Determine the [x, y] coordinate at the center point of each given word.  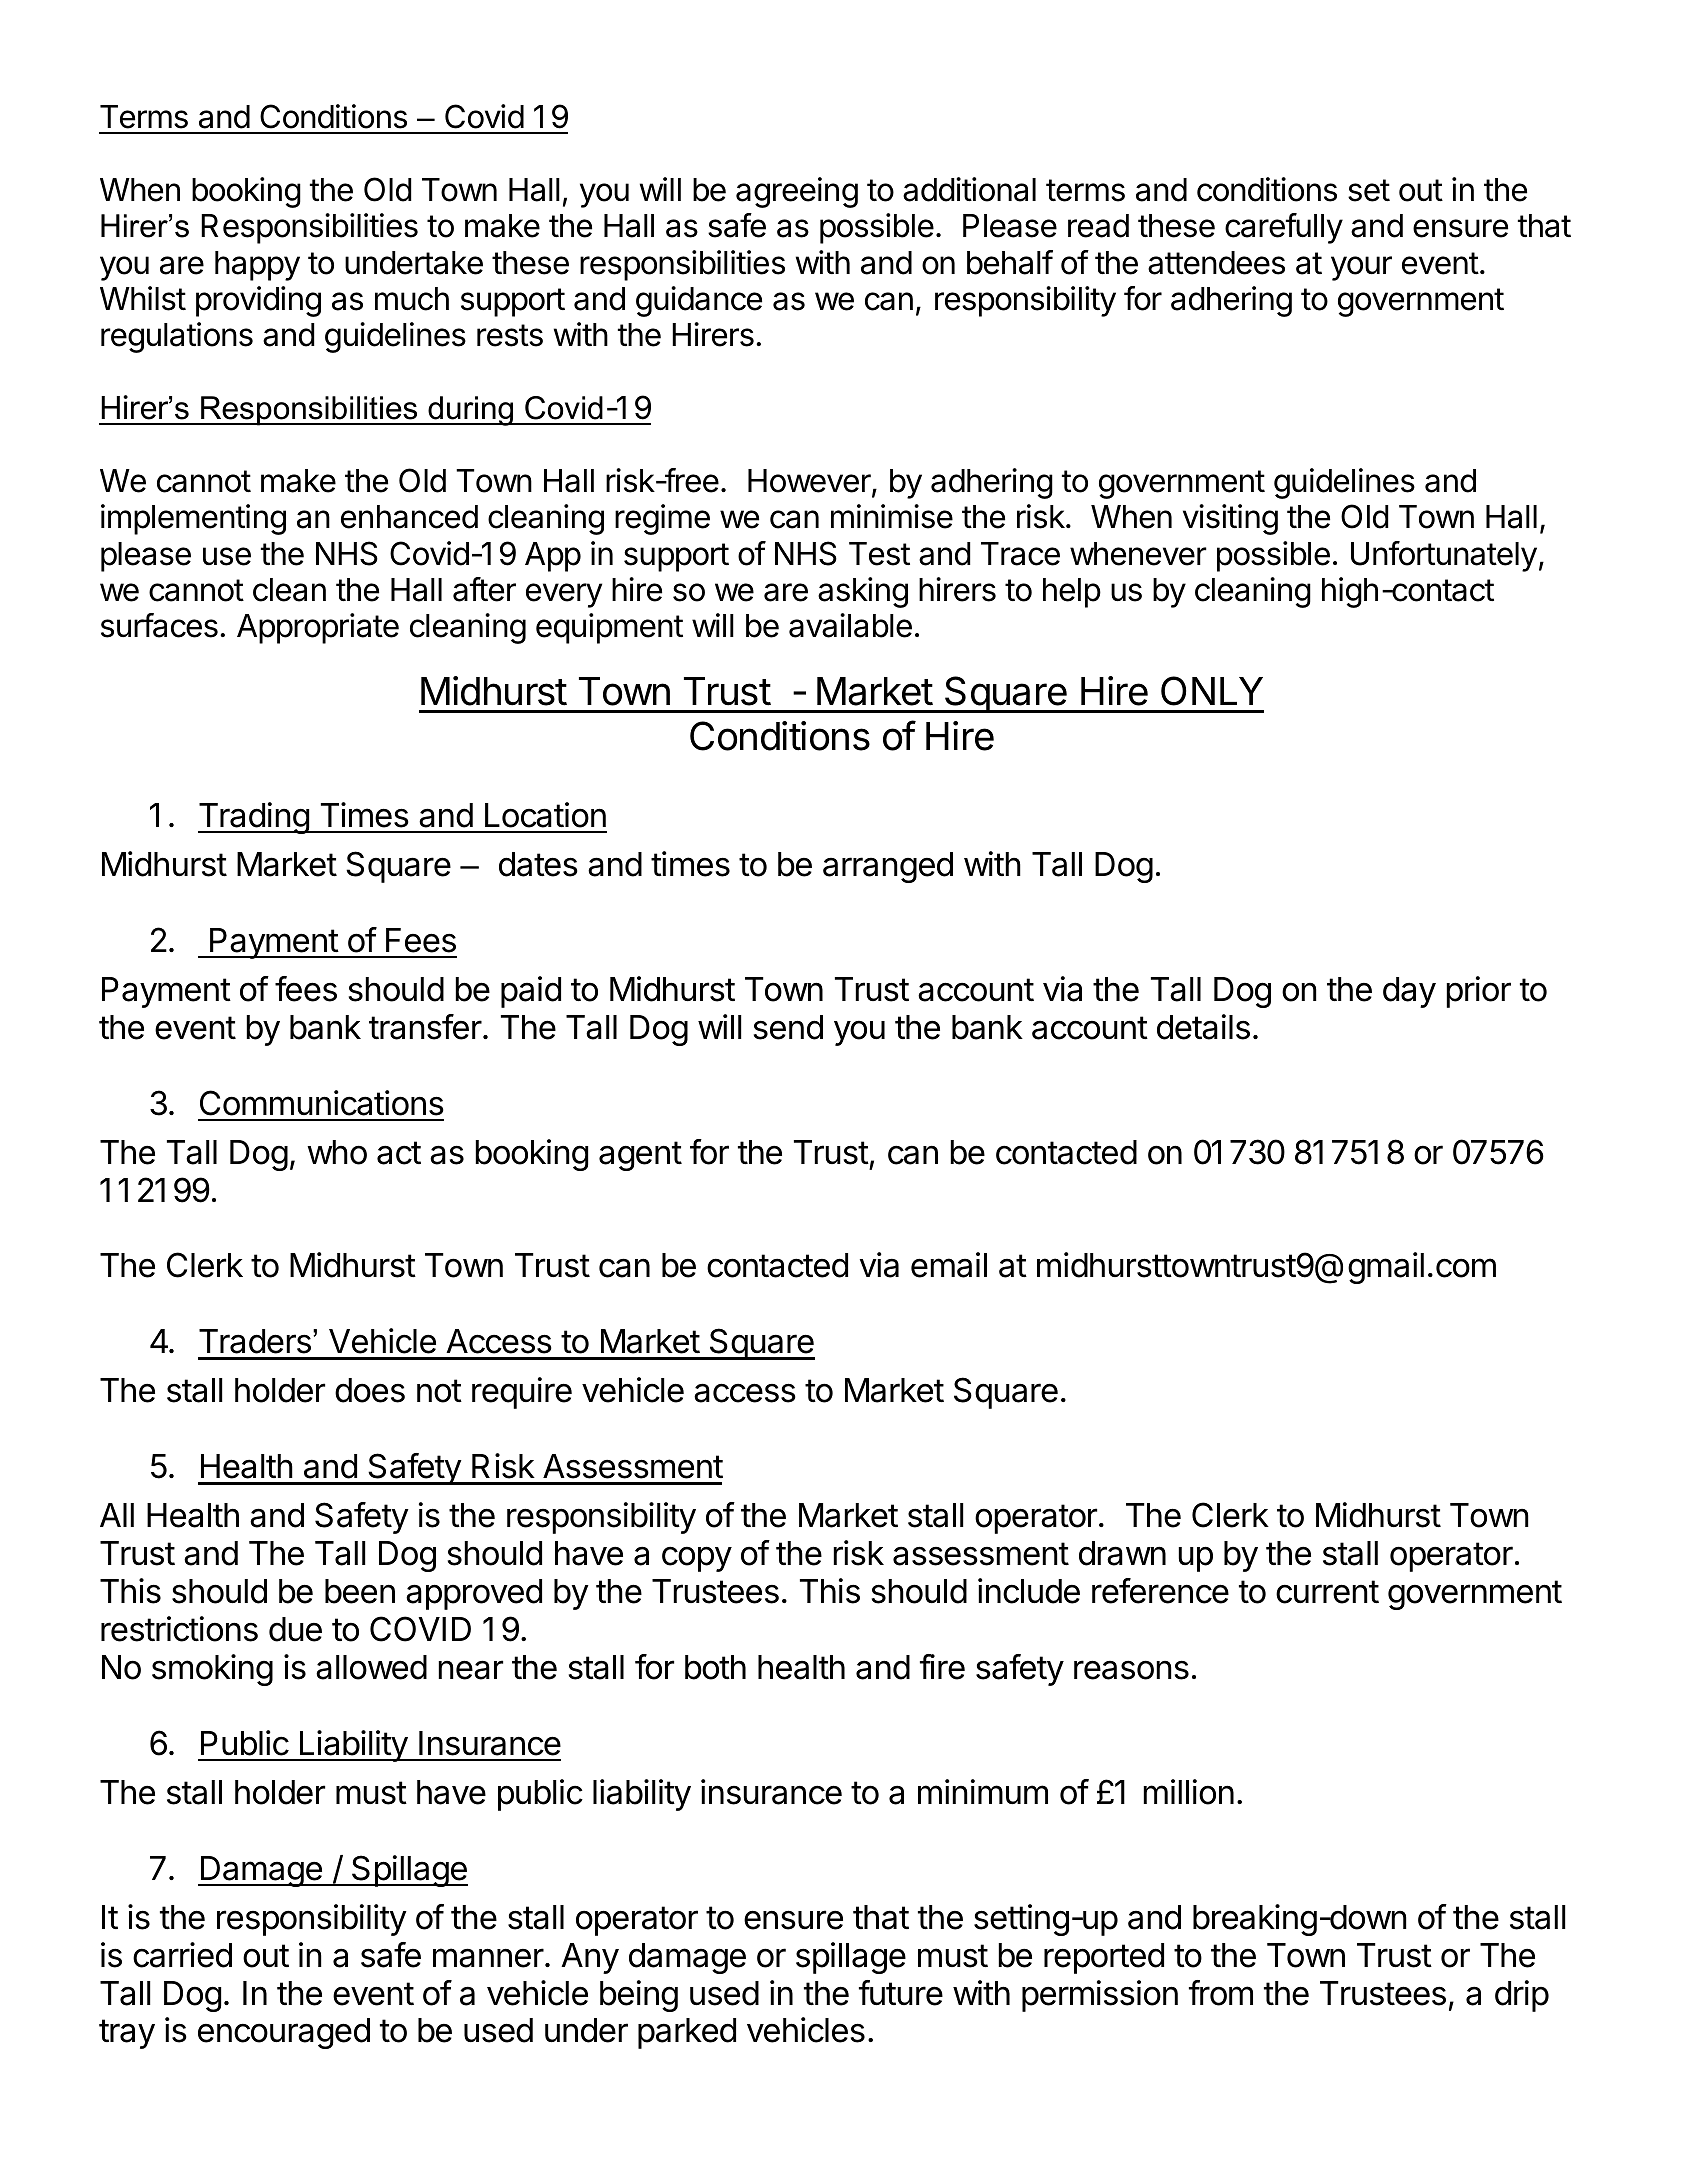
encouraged [284, 2033]
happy [257, 266]
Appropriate [318, 628]
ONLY [1212, 691]
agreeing [797, 192]
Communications [322, 1103]
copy [697, 1559]
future [901, 1993]
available [850, 625]
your [1361, 268]
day [1409, 992]
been [360, 1591]
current [1327, 1592]
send [788, 1027]
